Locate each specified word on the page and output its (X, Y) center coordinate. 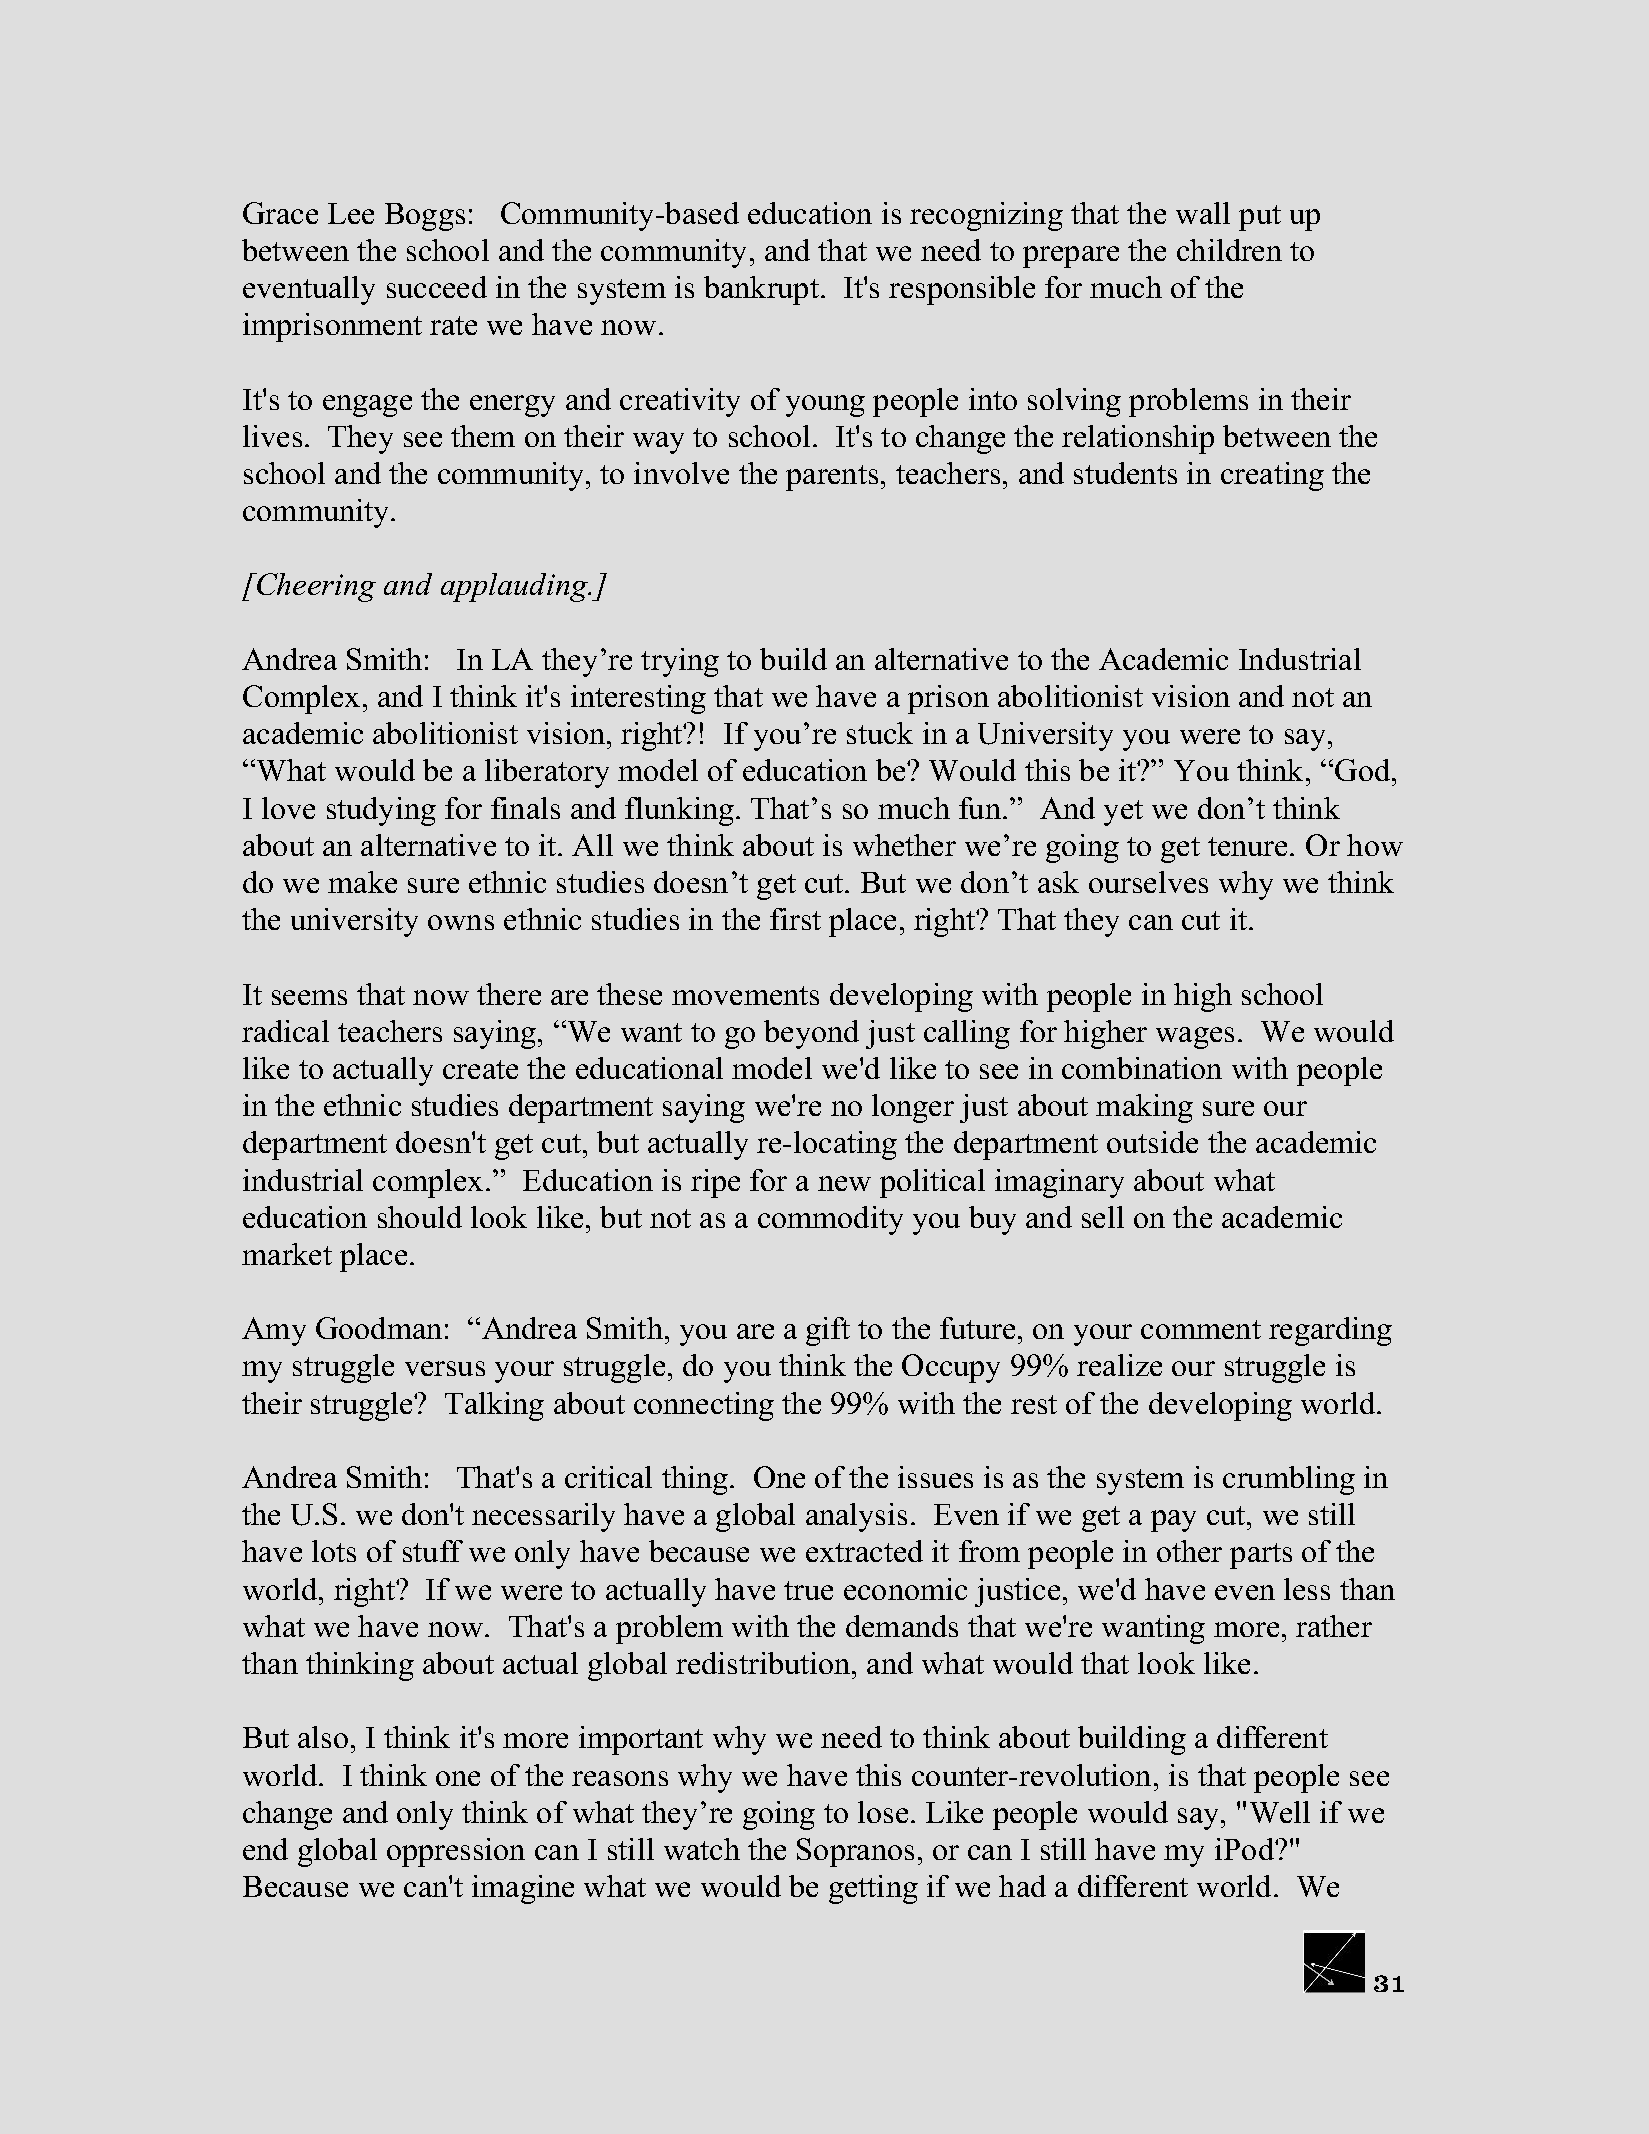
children (1229, 250)
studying (381, 811)
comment (1201, 1329)
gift (828, 1331)
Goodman (379, 1328)
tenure (1249, 846)
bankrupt (763, 290)
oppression (456, 1852)
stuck (880, 733)
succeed (437, 287)
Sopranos (855, 1852)
